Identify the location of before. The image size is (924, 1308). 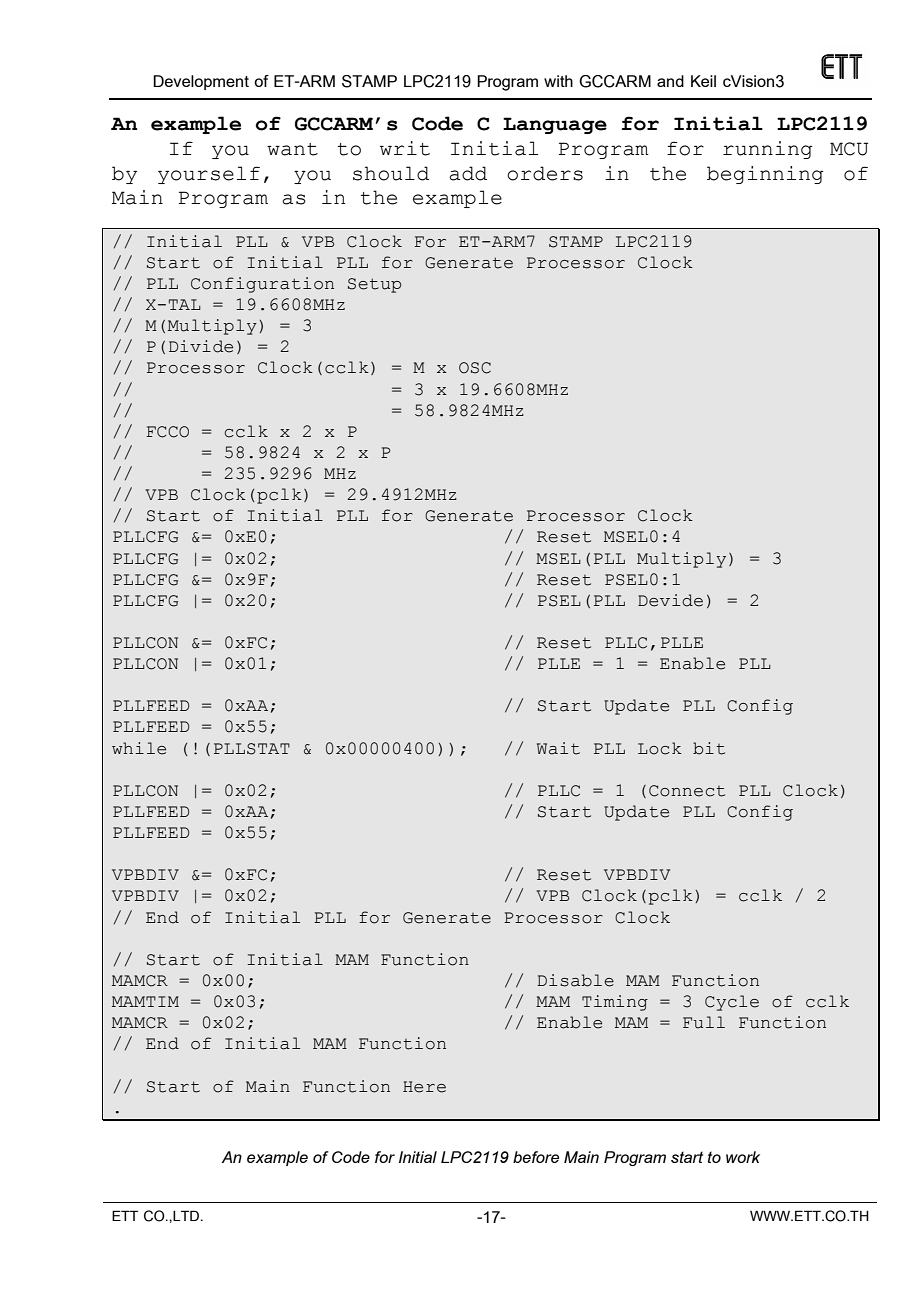
(536, 1157).
